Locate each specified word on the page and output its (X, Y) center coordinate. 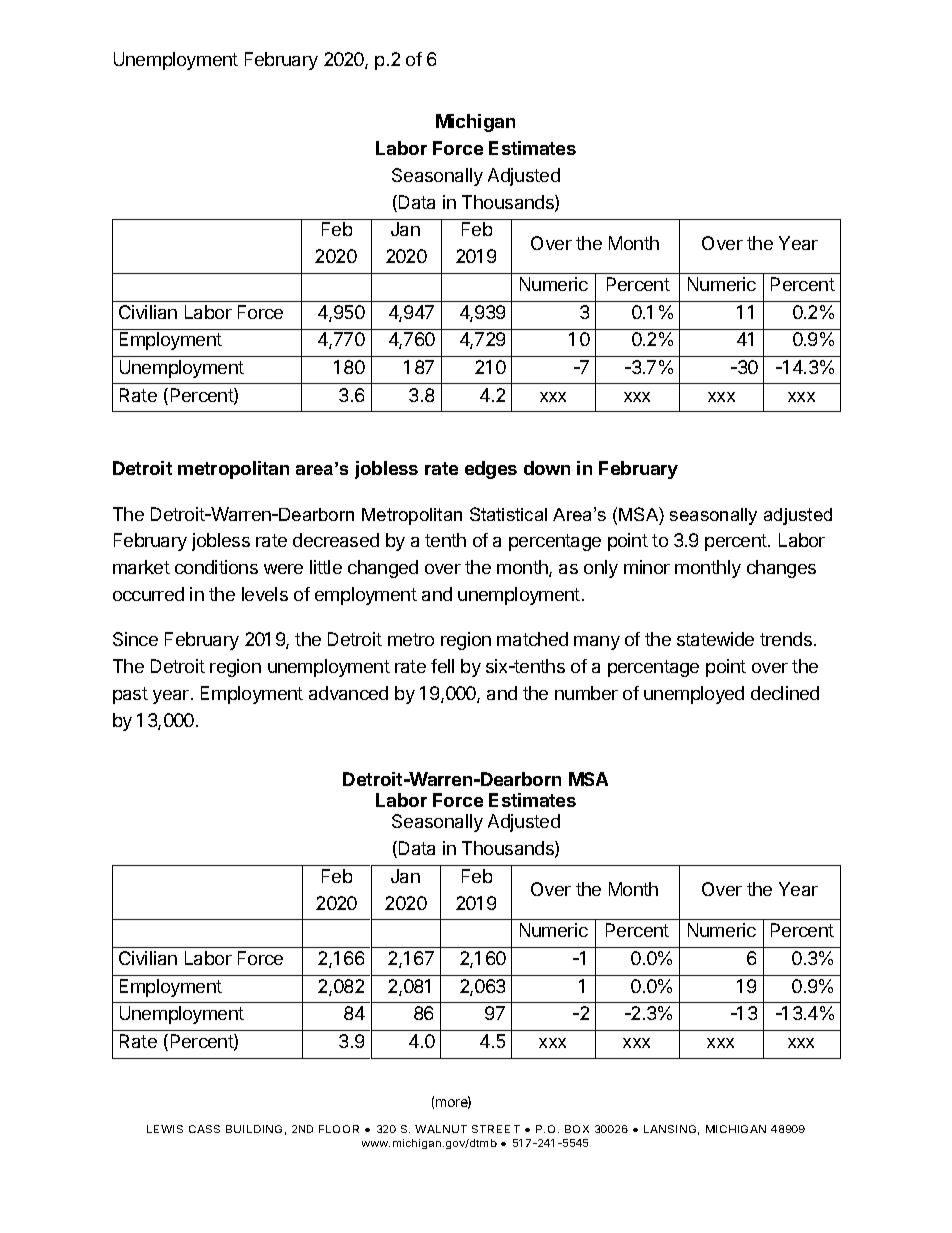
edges (491, 470)
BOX (577, 1129)
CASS (204, 1129)
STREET (496, 1129)
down (547, 468)
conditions (216, 567)
